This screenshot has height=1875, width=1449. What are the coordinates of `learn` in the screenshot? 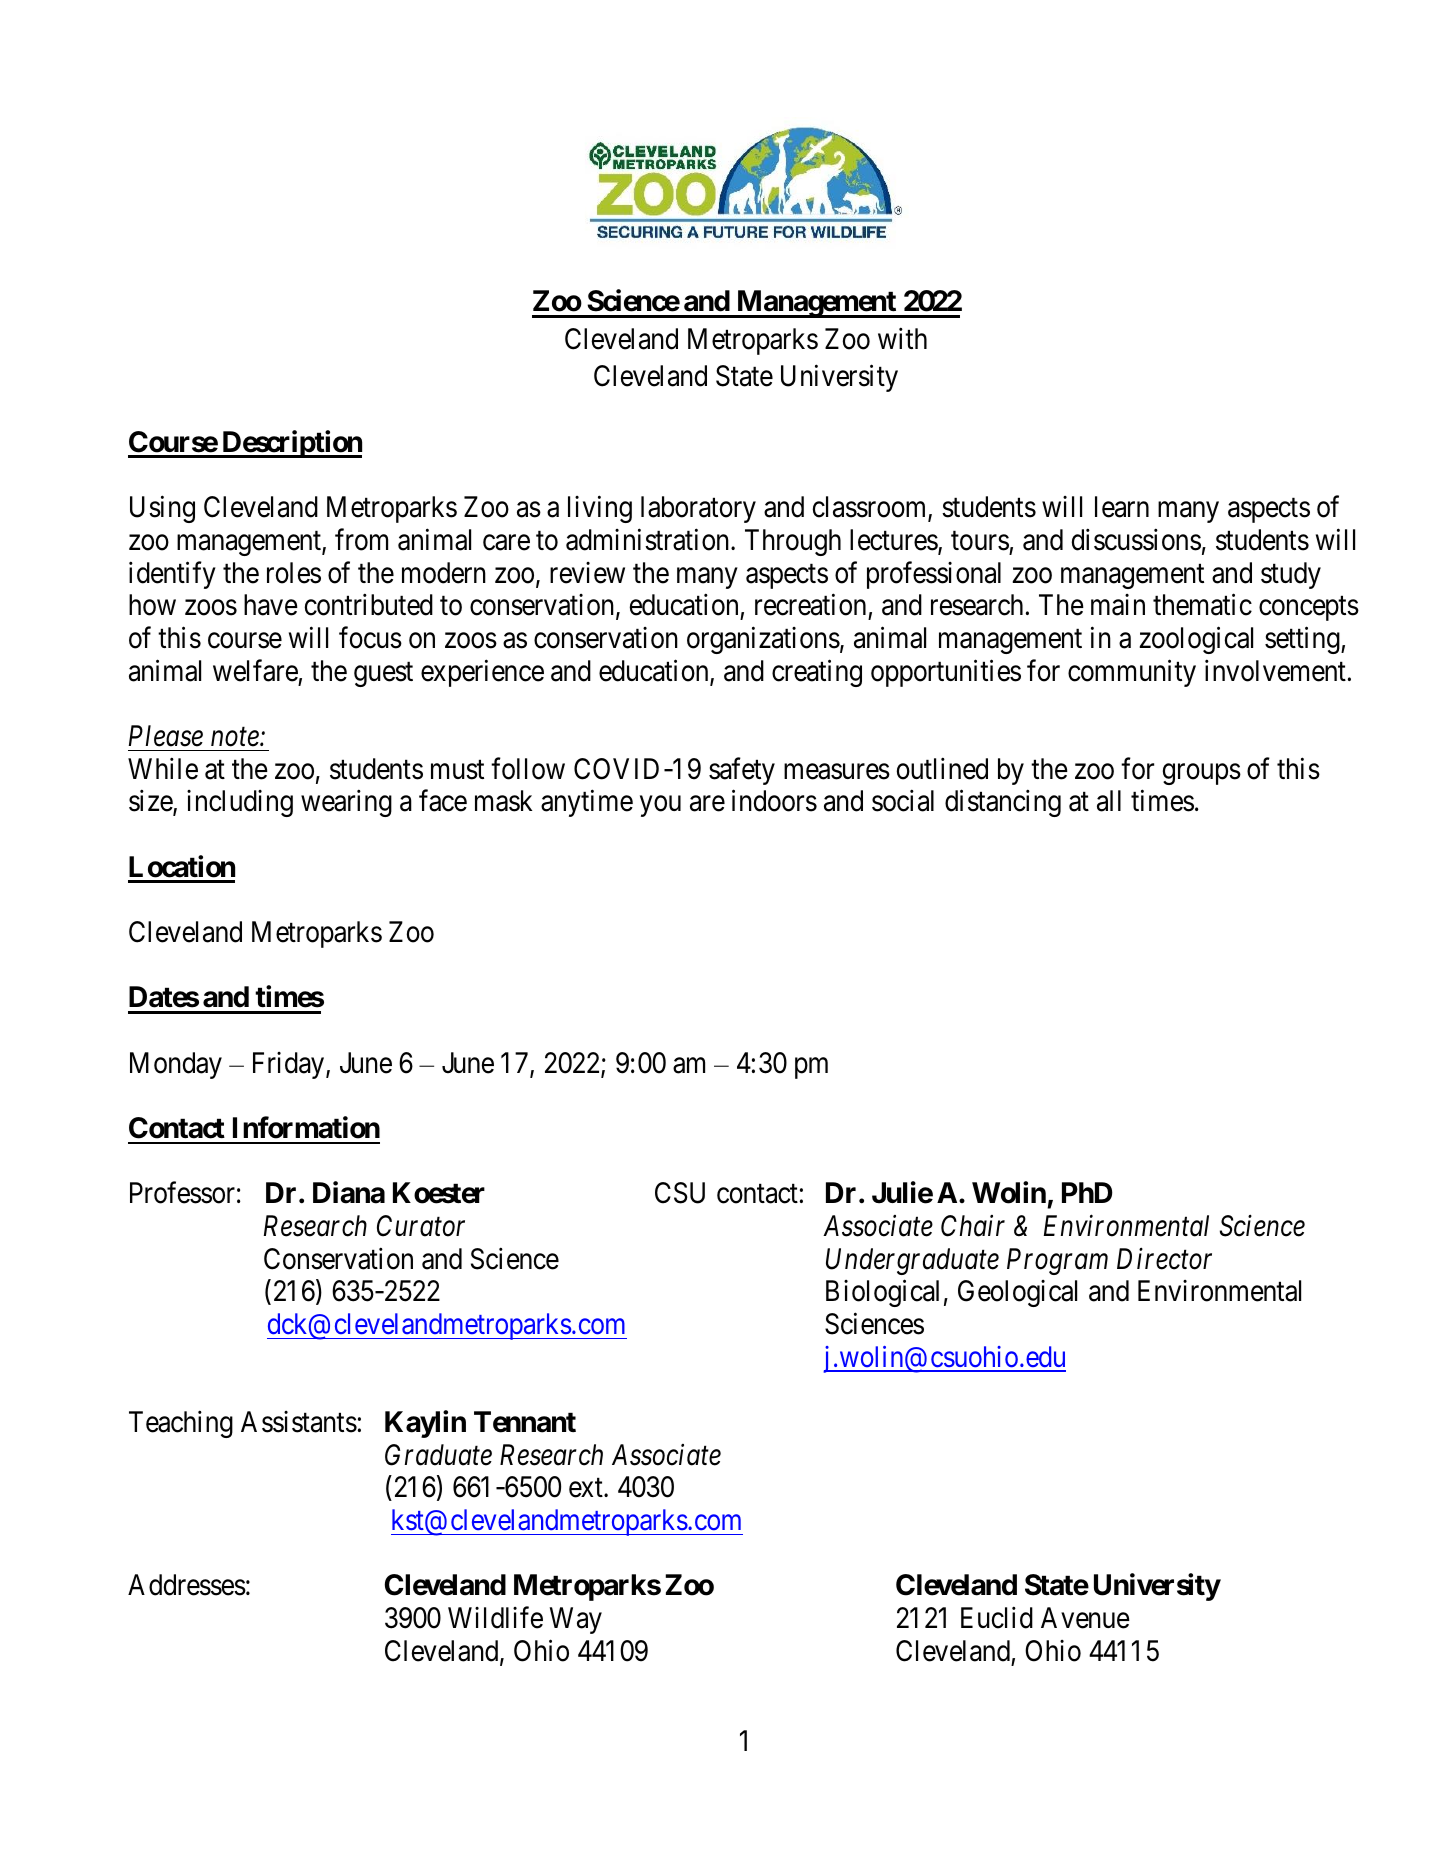 It's located at (1122, 507).
